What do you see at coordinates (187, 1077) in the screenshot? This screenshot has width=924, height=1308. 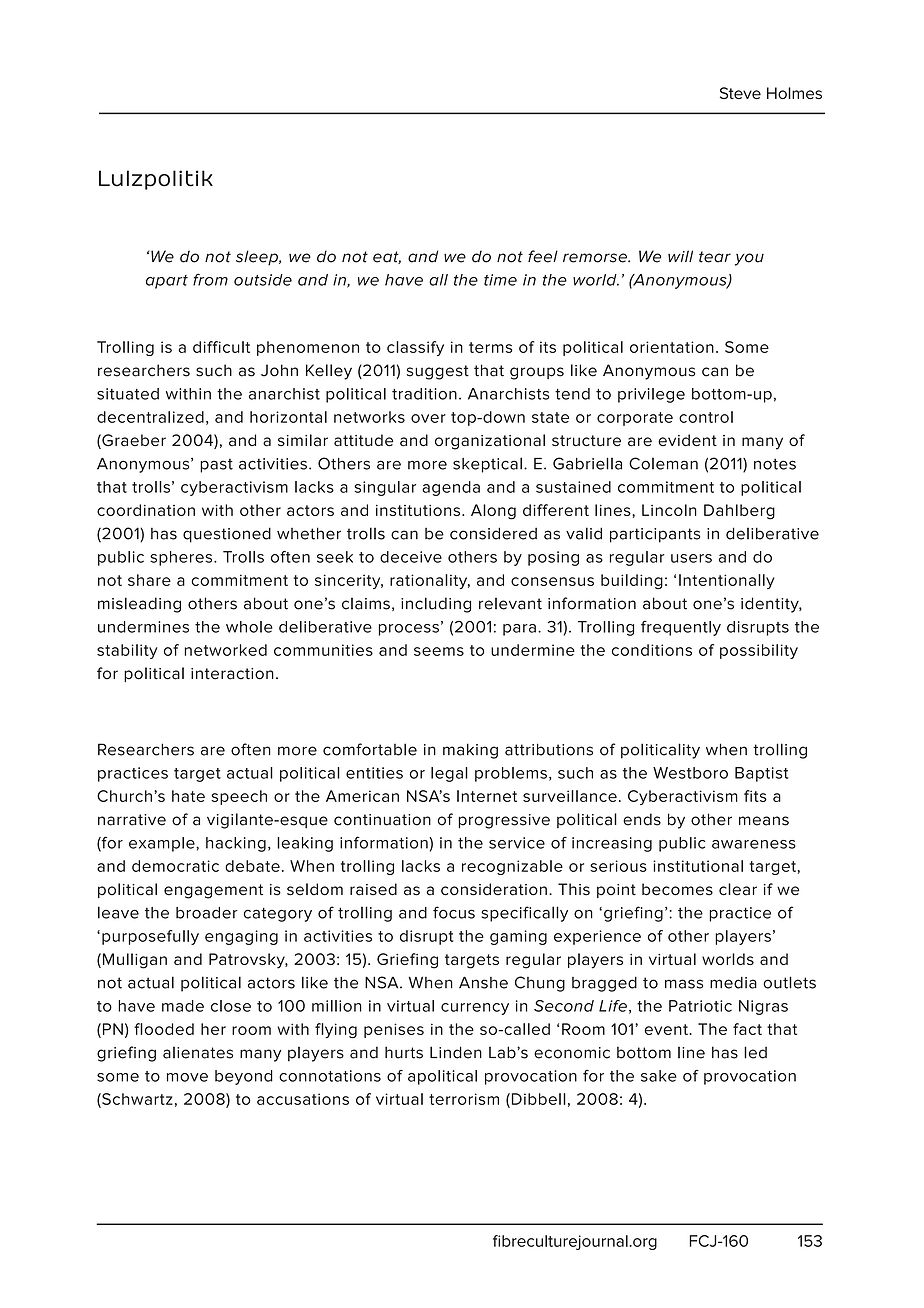 I see `move` at bounding box center [187, 1077].
